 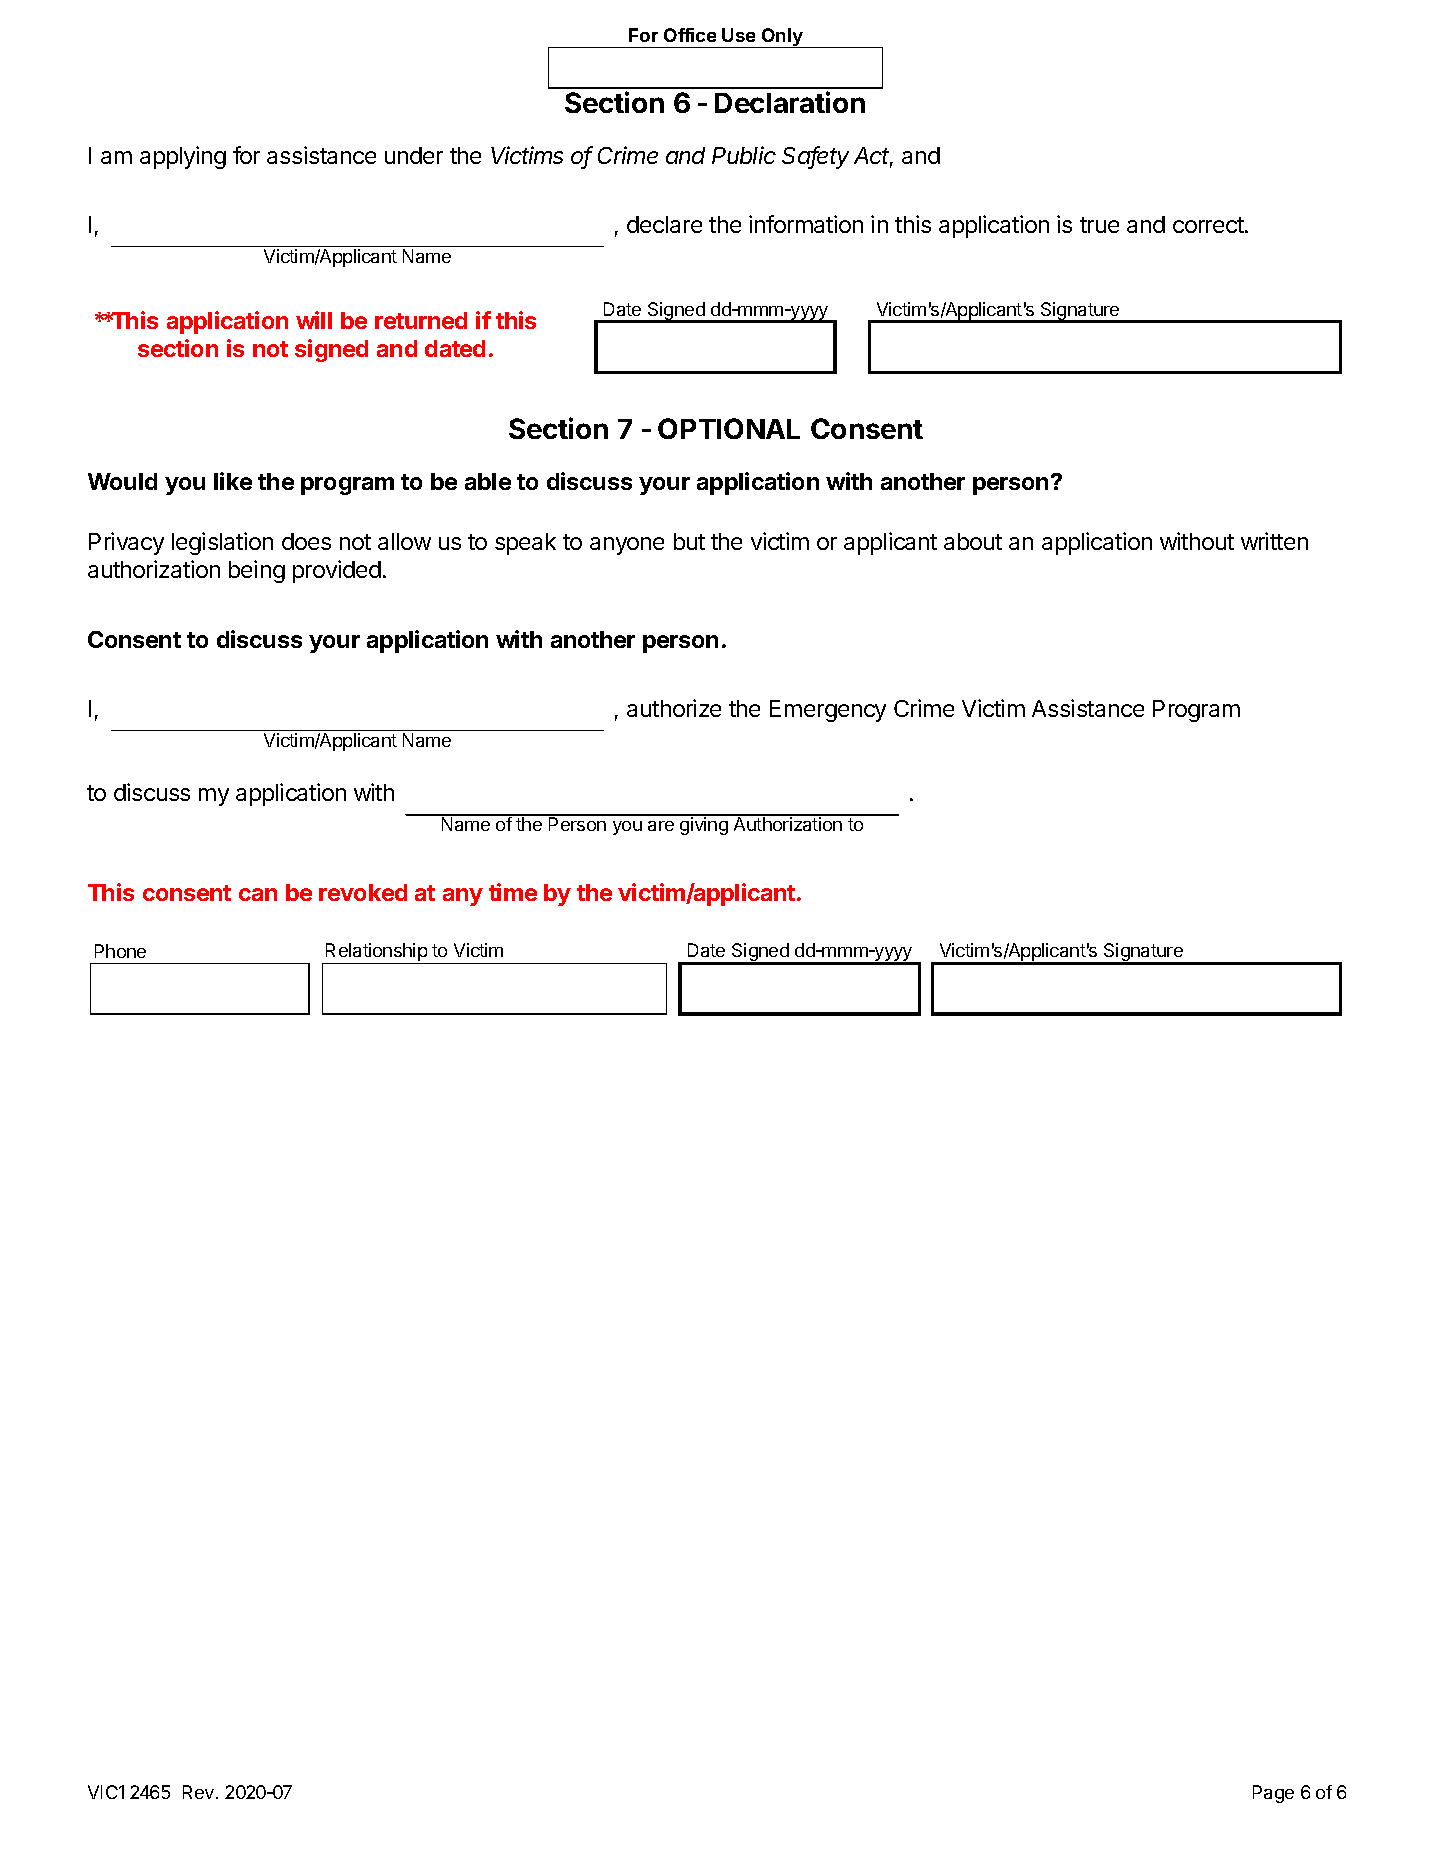 I want to click on Emergency, so click(x=828, y=711).
